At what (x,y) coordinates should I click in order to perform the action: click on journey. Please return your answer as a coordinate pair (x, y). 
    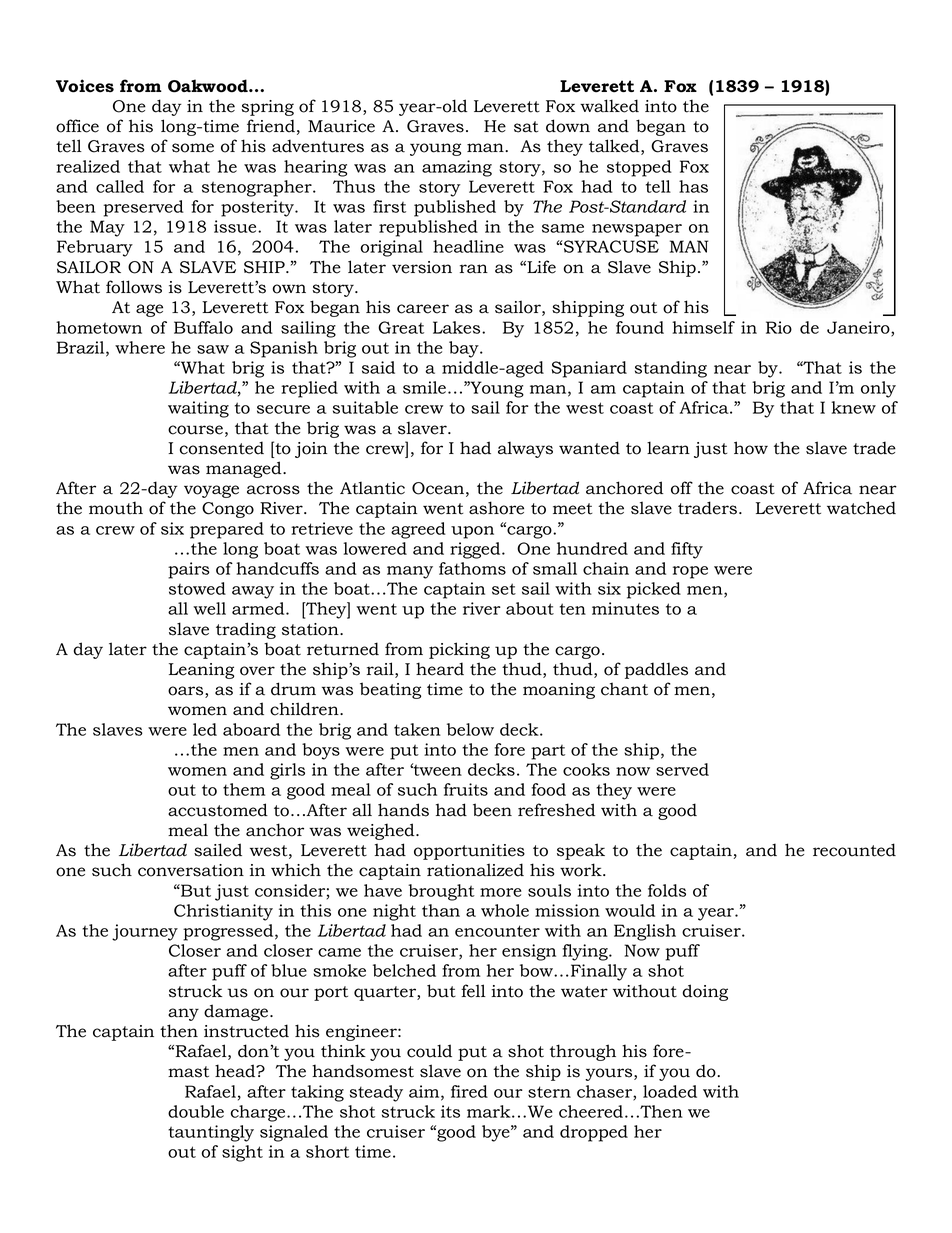
    Looking at the image, I should click on (145, 932).
